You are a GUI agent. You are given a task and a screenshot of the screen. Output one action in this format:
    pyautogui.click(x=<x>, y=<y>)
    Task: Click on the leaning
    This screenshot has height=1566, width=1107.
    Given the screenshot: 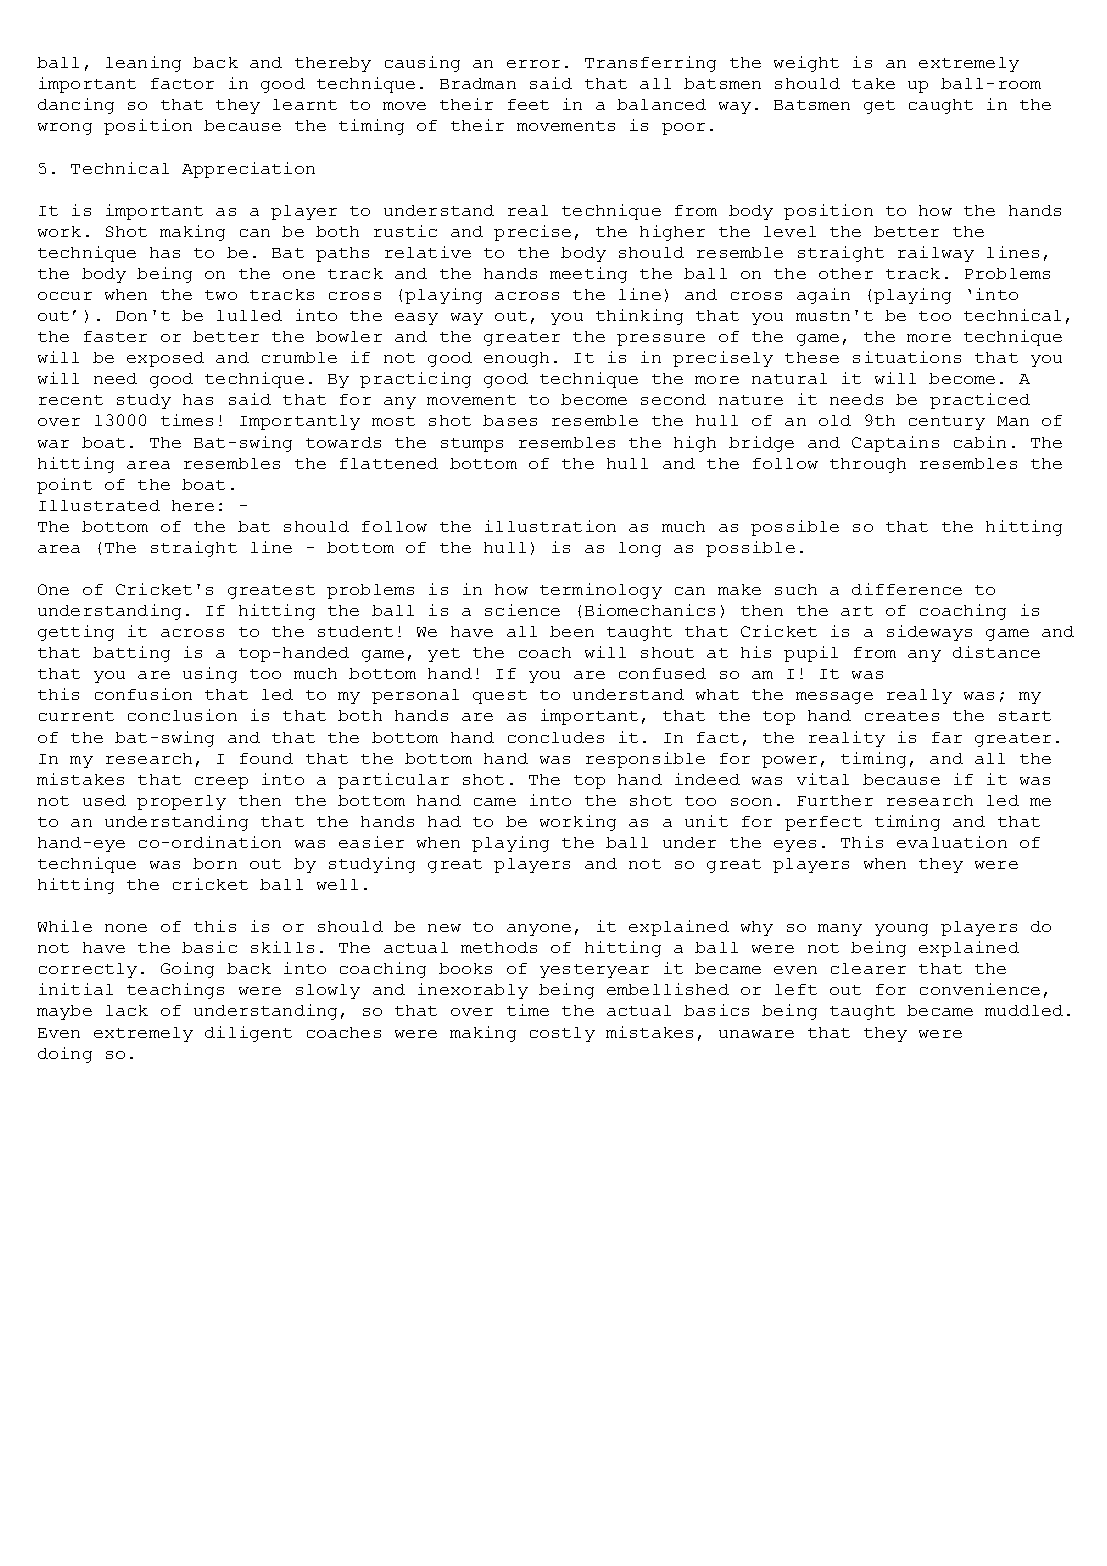 What is the action you would take?
    pyautogui.click(x=143, y=64)
